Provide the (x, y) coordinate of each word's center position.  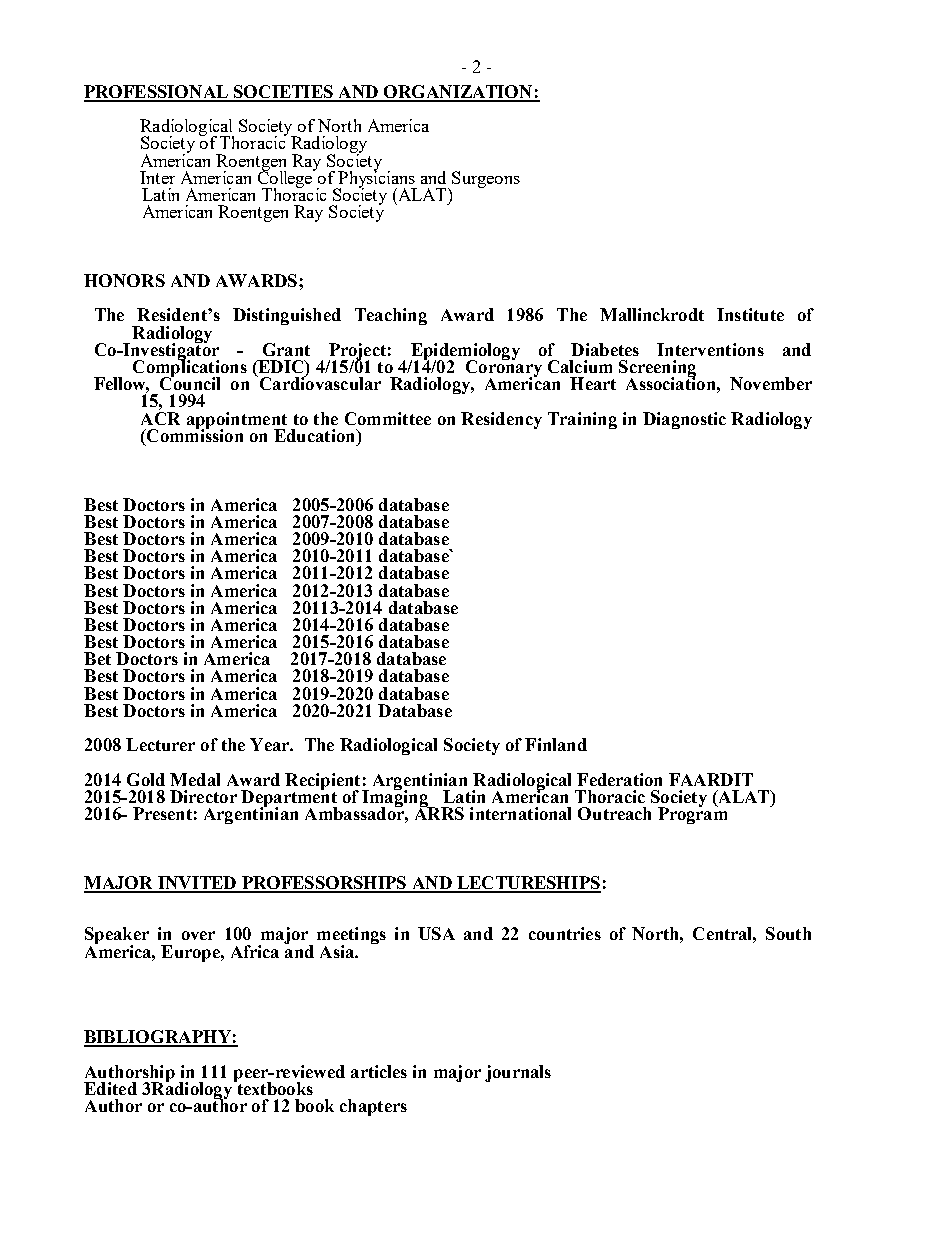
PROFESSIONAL (157, 93)
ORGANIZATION (458, 93)
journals (518, 1073)
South (788, 933)
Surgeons (486, 179)
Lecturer (160, 744)
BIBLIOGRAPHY (158, 1038)
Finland (556, 744)
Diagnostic (684, 420)
